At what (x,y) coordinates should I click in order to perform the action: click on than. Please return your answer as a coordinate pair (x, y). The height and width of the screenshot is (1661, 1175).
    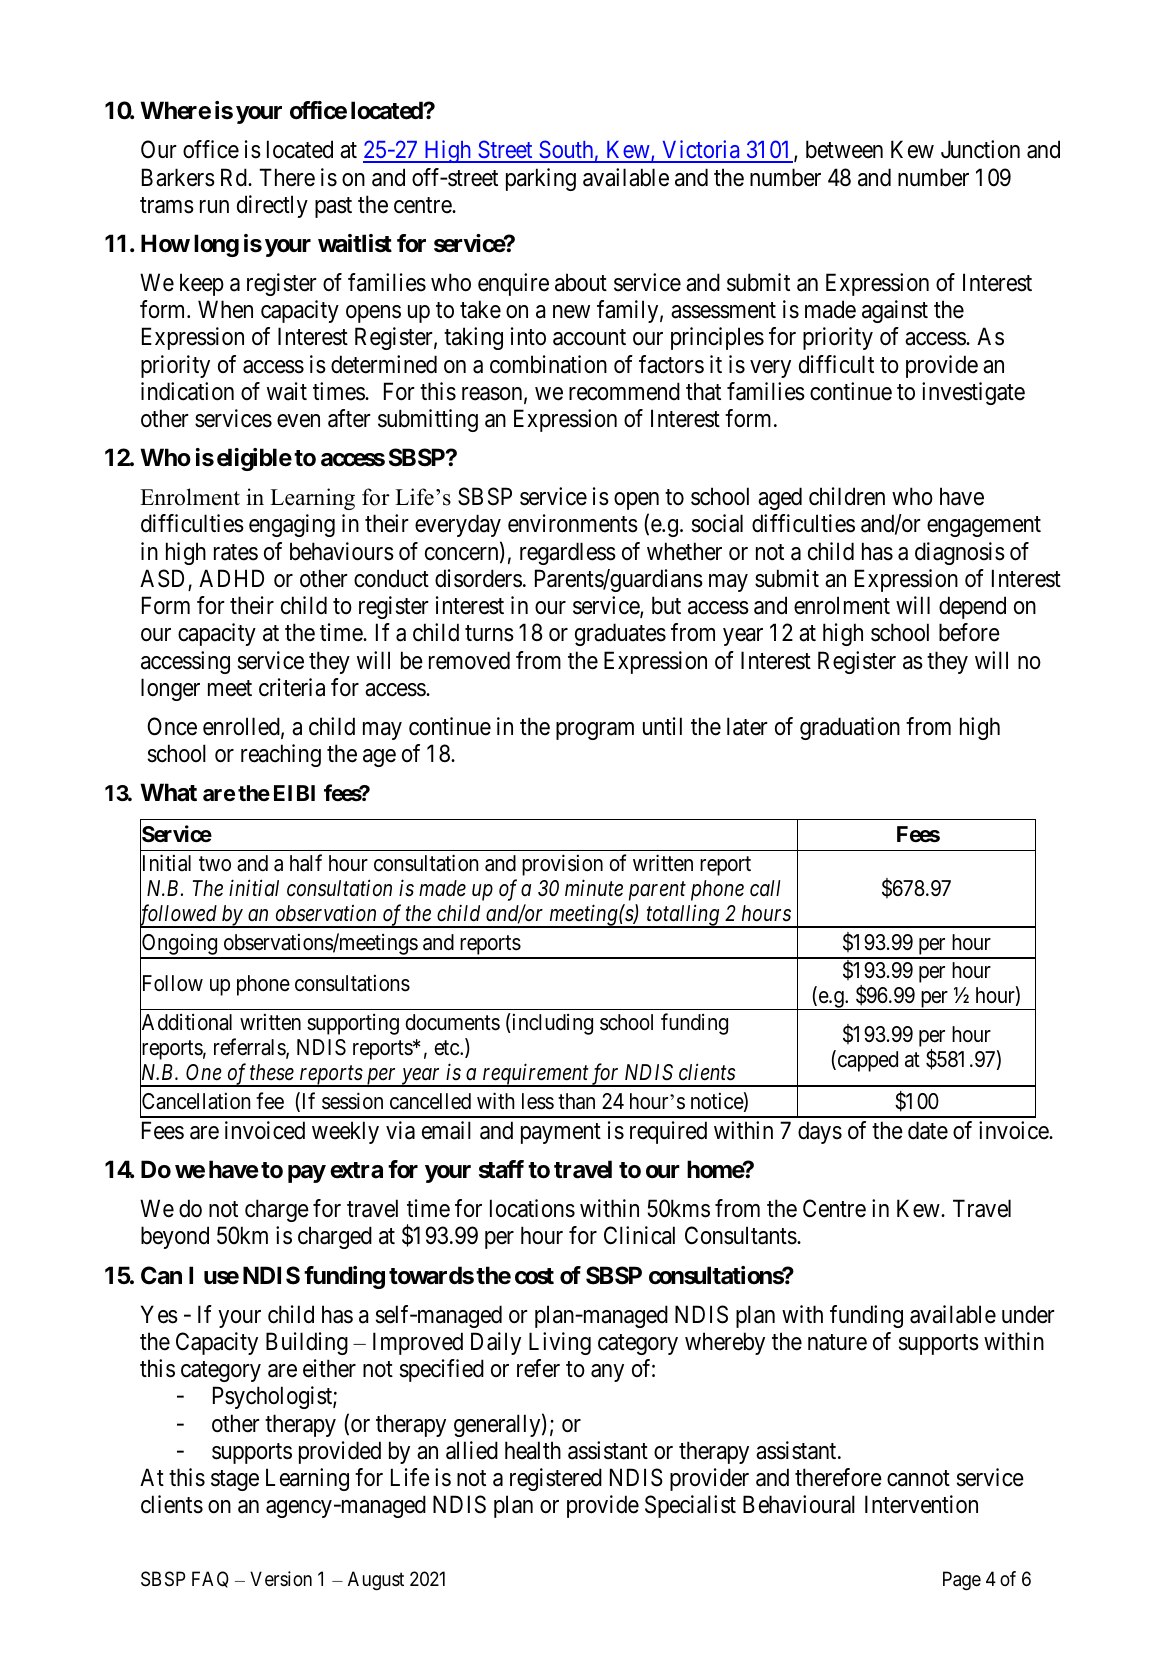
    Looking at the image, I should click on (576, 1101).
